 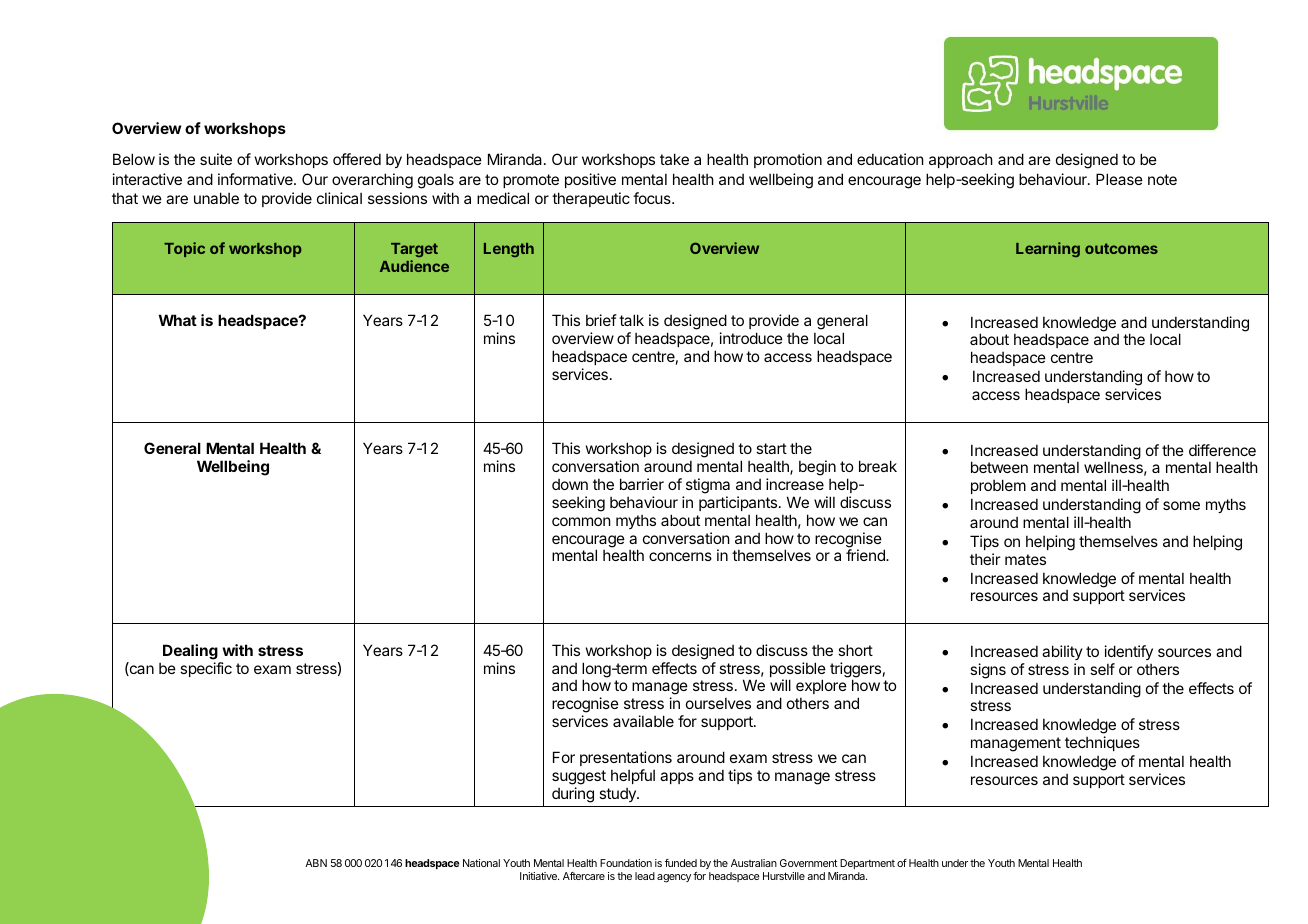 What do you see at coordinates (653, 198) in the page?
I see `focus` at bounding box center [653, 198].
